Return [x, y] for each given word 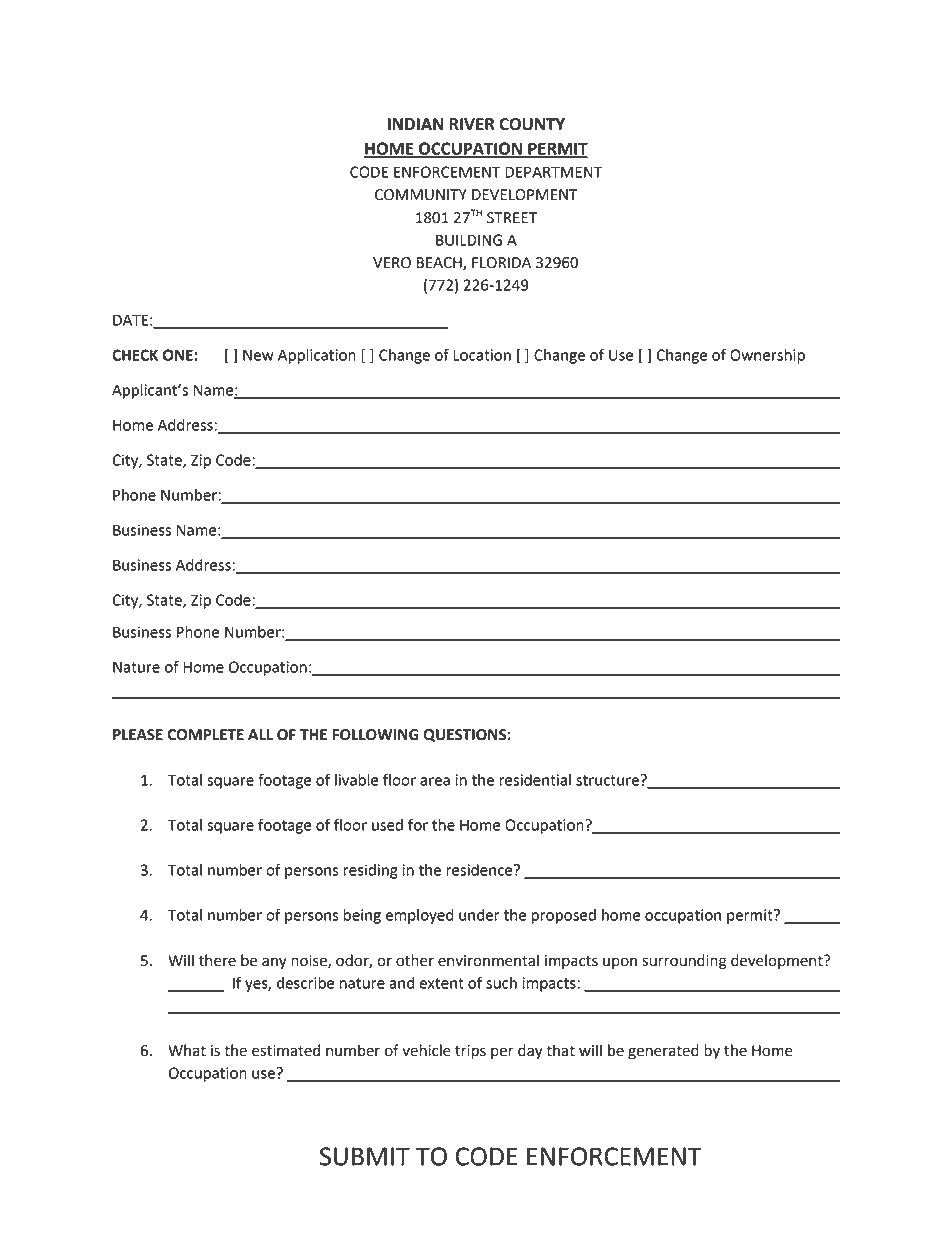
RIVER [472, 124]
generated [663, 1052]
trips [470, 1052]
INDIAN [415, 124]
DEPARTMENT [553, 172]
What [187, 1050]
